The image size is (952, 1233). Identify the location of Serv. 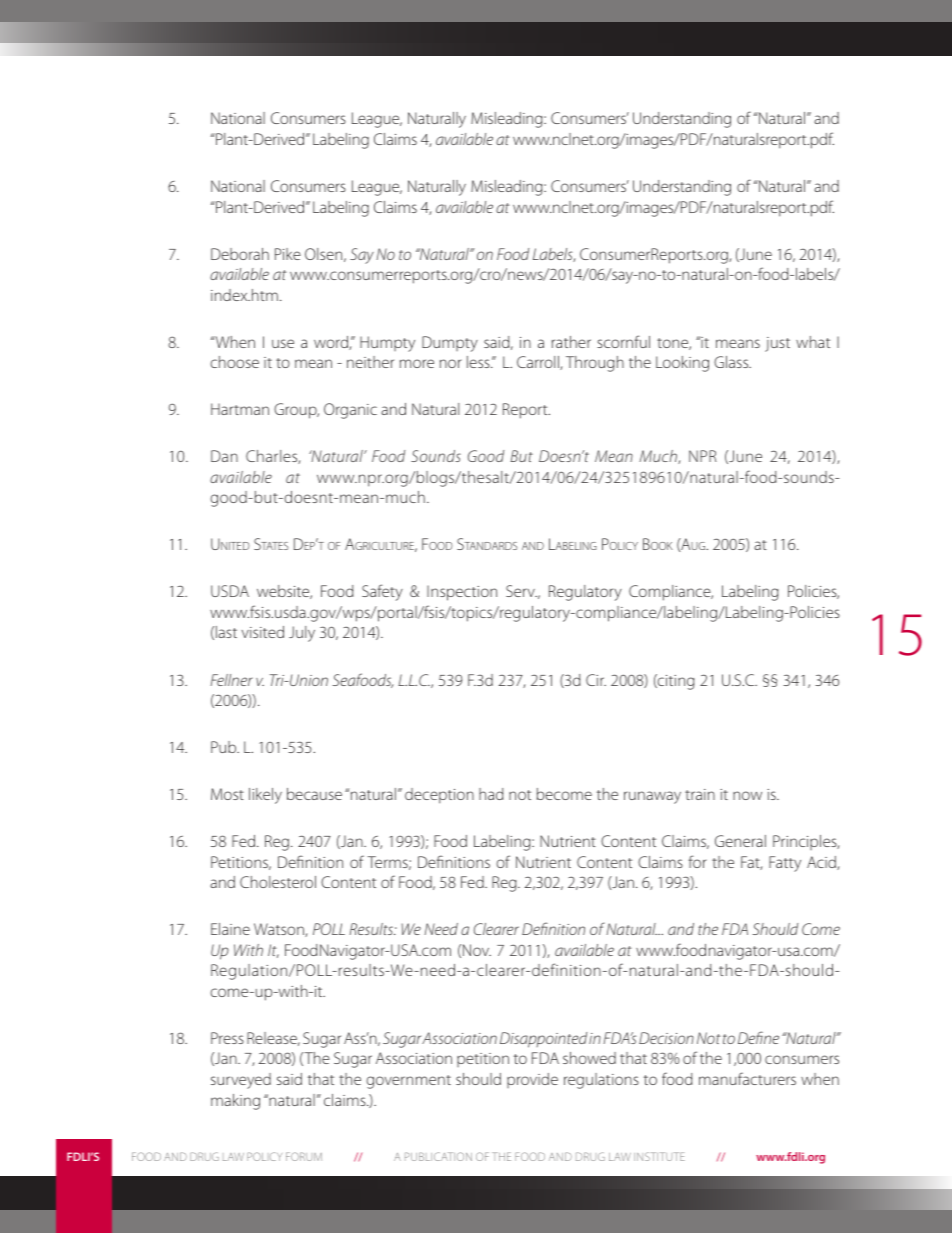
(521, 591).
